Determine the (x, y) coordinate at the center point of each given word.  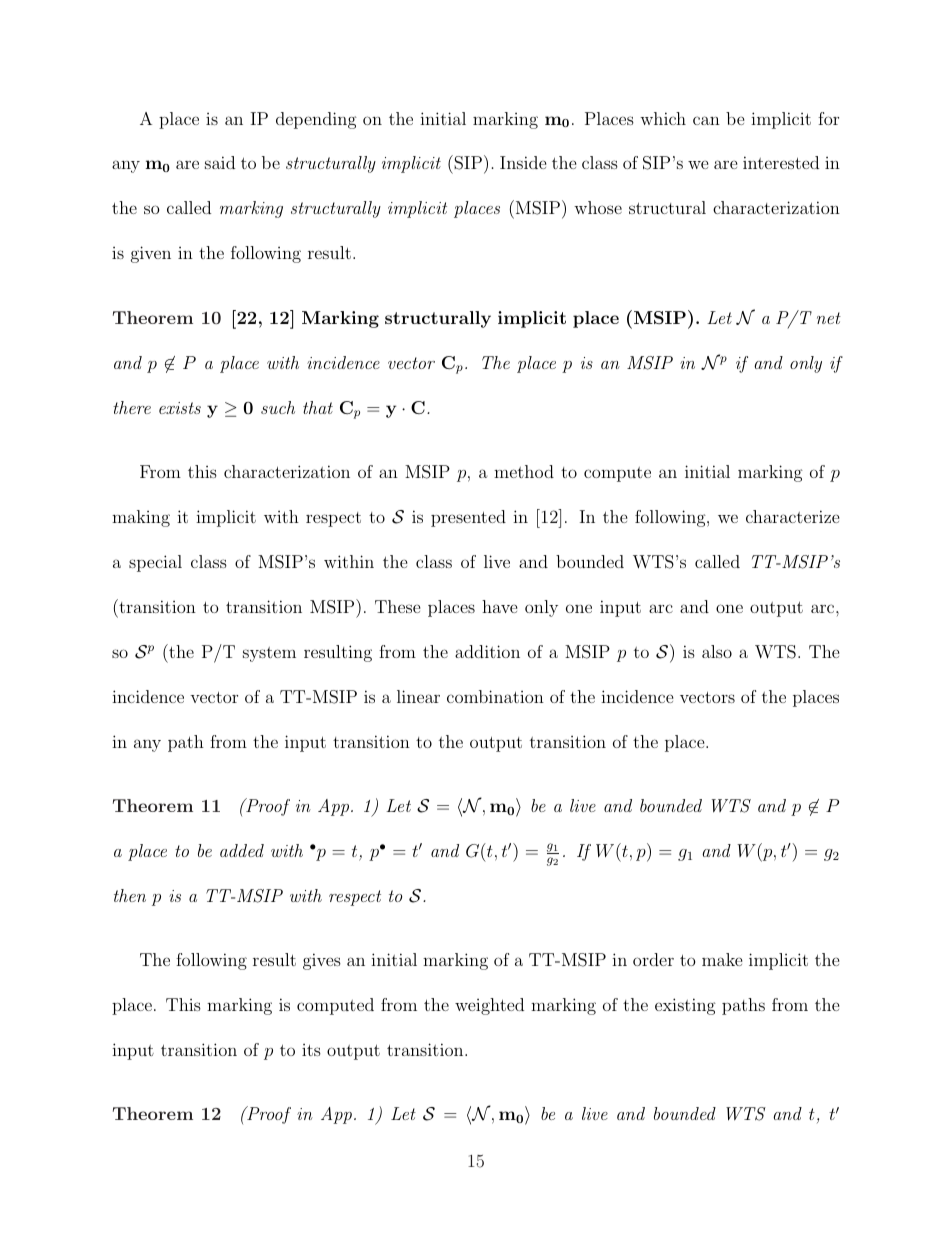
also (717, 651)
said (220, 162)
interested (781, 162)
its (311, 1050)
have (500, 606)
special (155, 563)
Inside (523, 162)
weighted (489, 1006)
